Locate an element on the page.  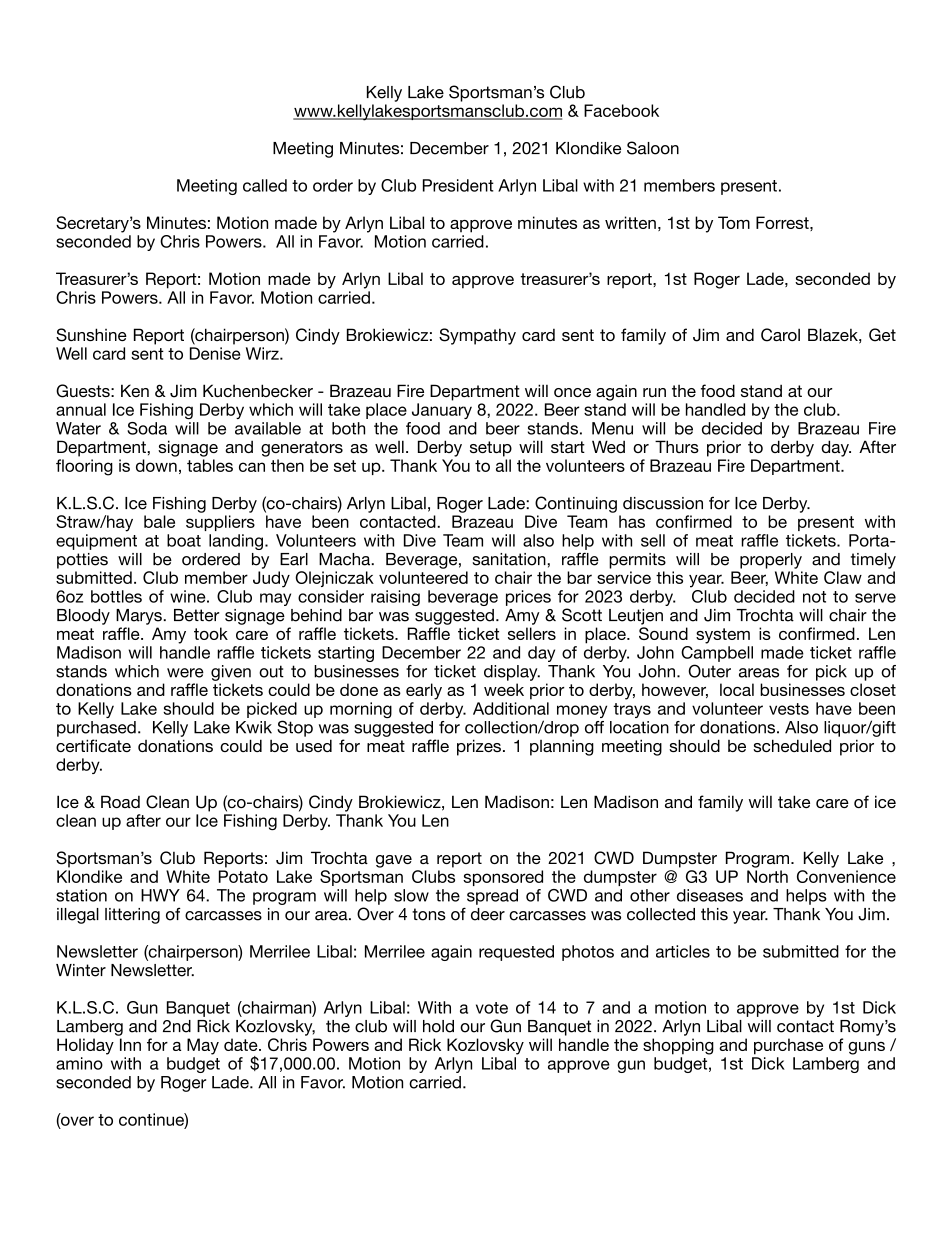
President is located at coordinates (458, 185).
